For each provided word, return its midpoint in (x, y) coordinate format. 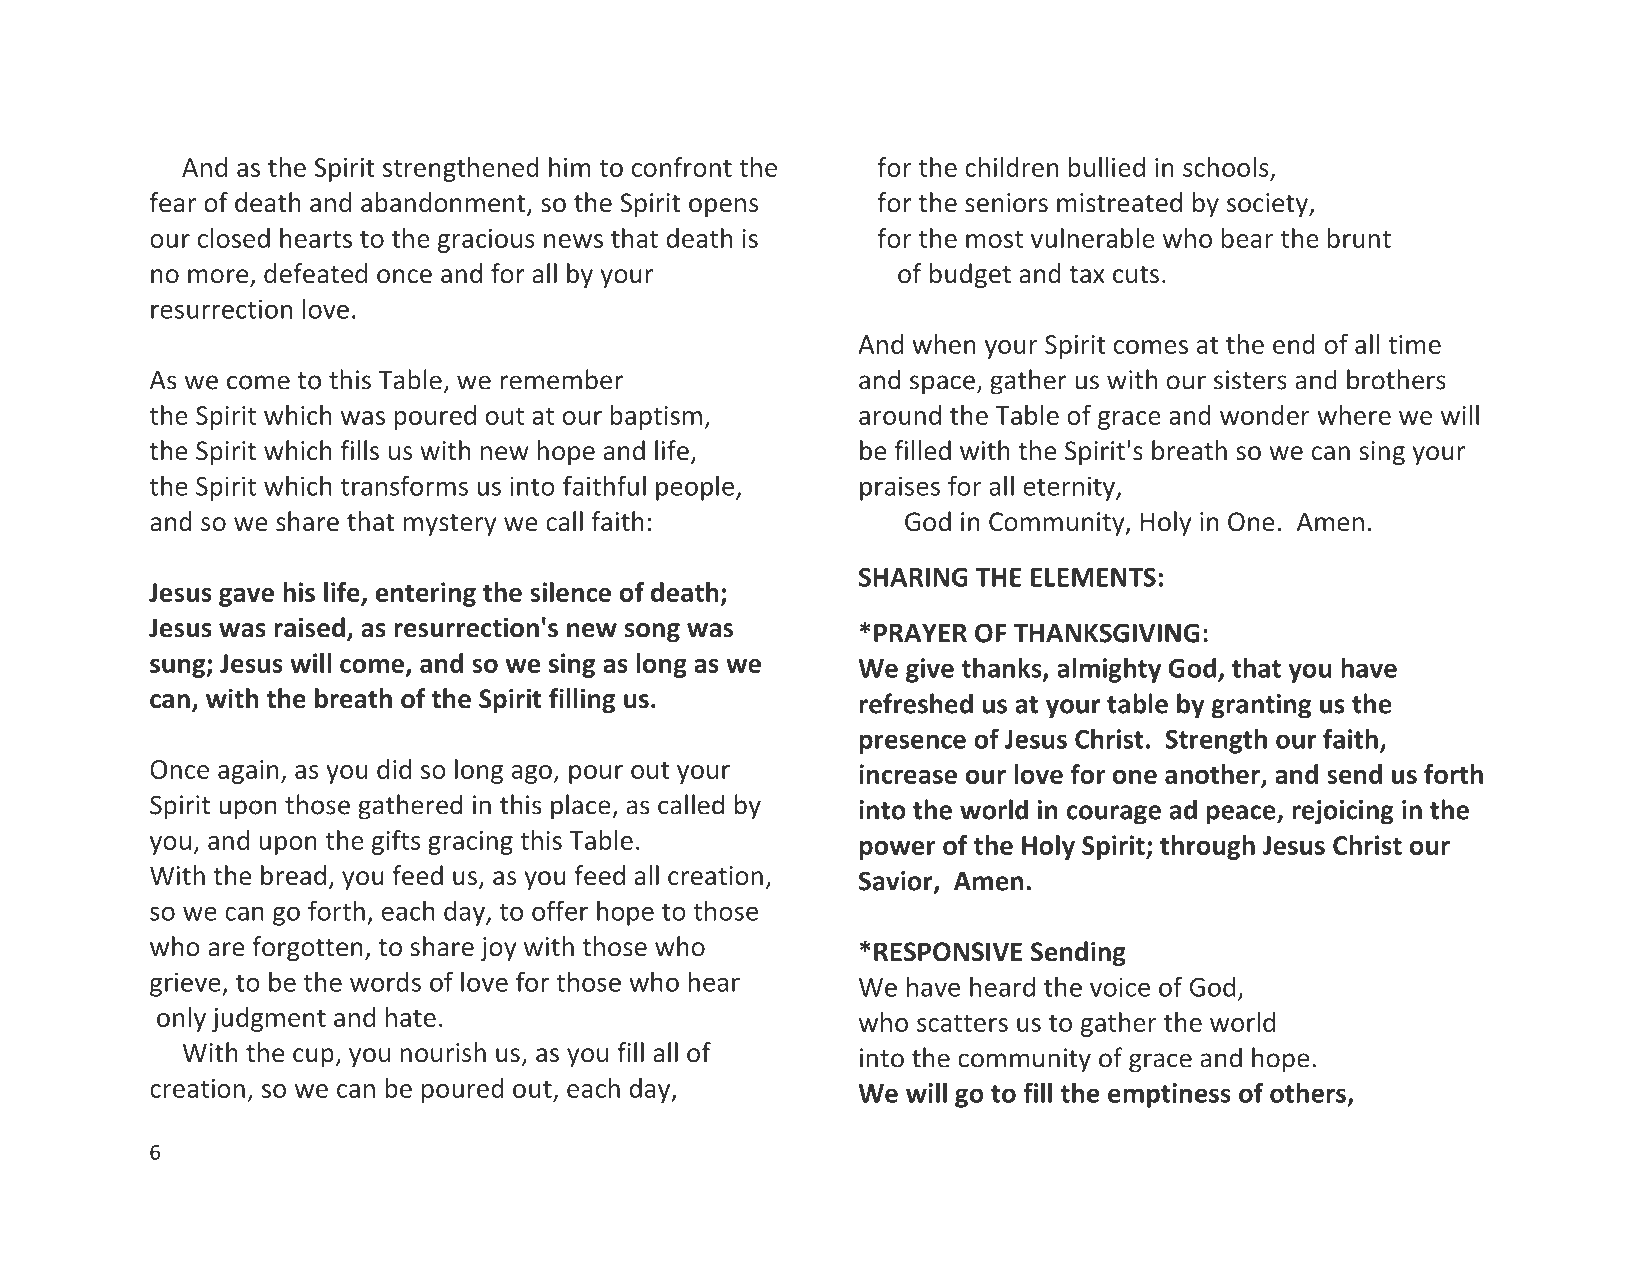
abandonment (444, 203)
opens (723, 207)
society (1268, 205)
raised (309, 627)
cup (314, 1057)
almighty (1109, 670)
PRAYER (920, 633)
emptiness (1169, 1095)
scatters (962, 1023)
